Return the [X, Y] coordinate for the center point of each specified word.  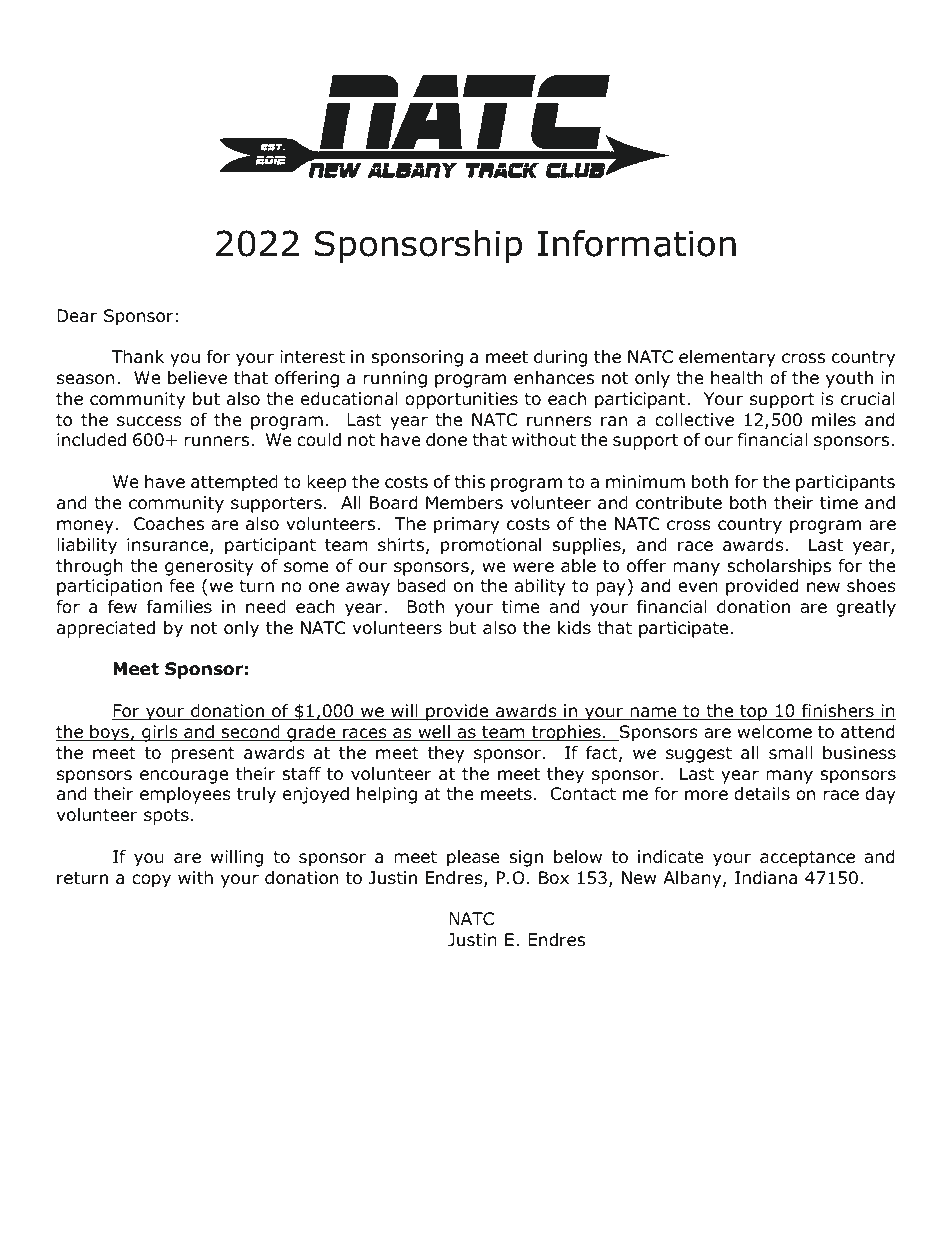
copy [151, 881]
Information [637, 243]
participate [683, 629]
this [469, 481]
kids [574, 628]
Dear [77, 316]
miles [834, 419]
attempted [234, 483]
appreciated [106, 629]
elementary [727, 358]
